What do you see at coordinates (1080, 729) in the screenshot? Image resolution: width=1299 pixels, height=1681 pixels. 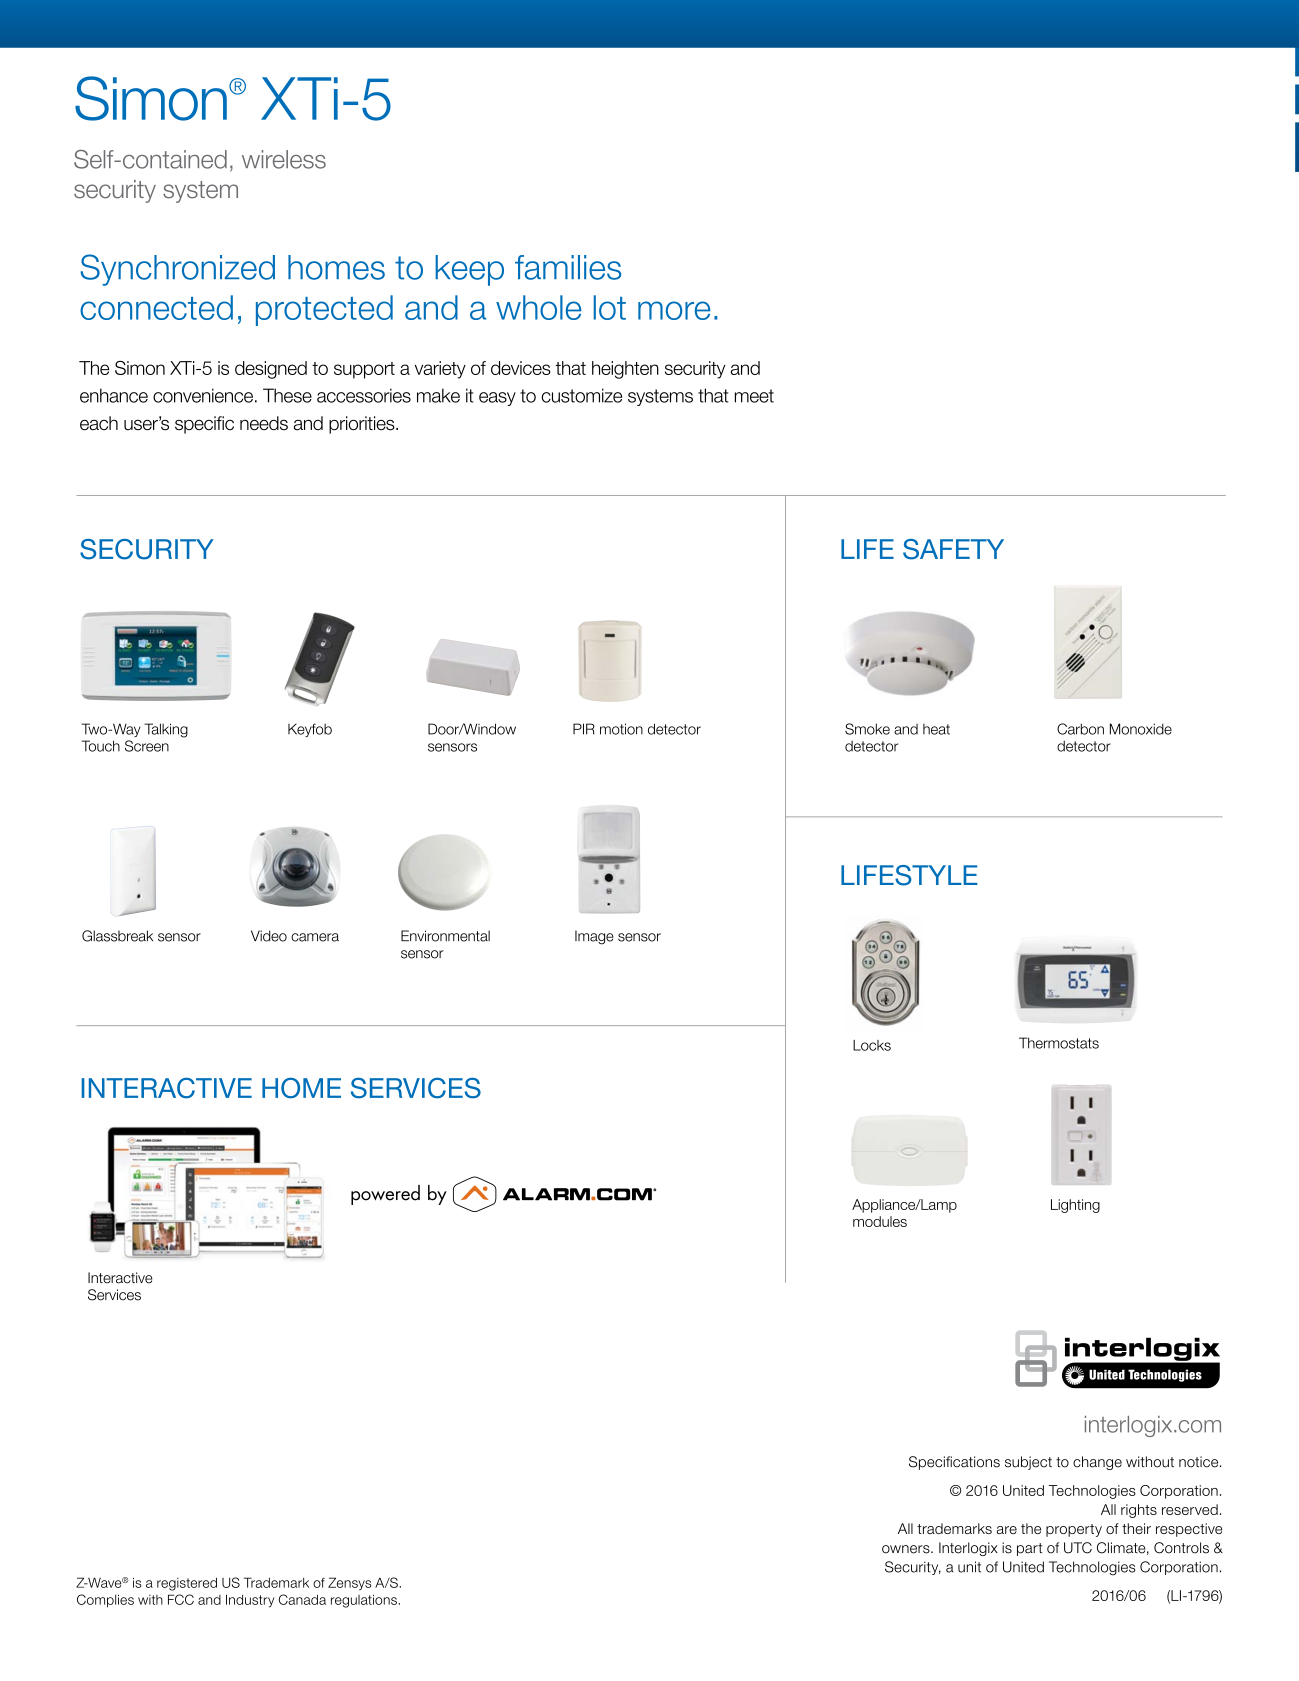 I see `Carbon` at bounding box center [1080, 729].
